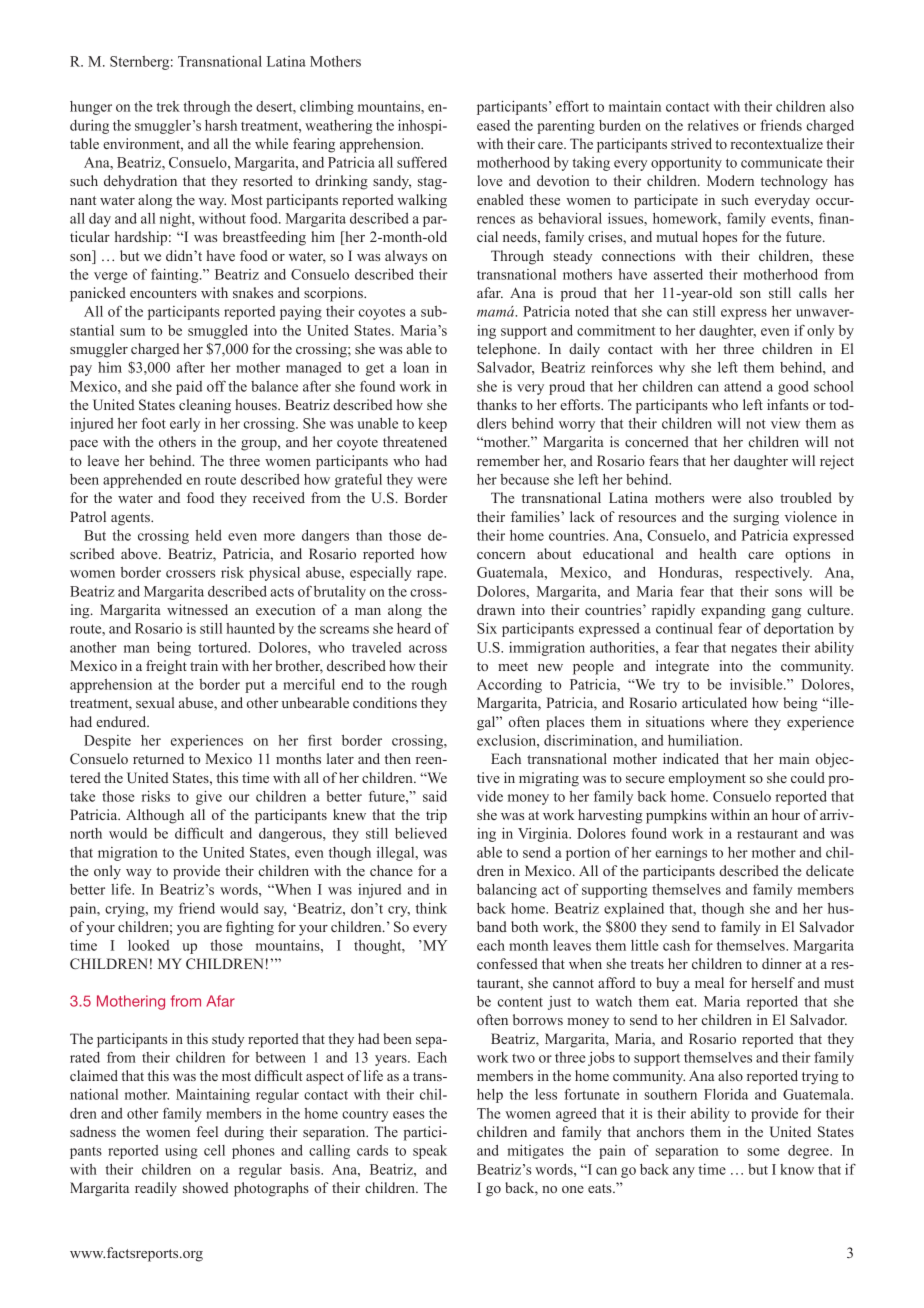 The height and width of the screenshot is (1308, 924). What do you see at coordinates (209, 797) in the screenshot?
I see `give` at bounding box center [209, 797].
